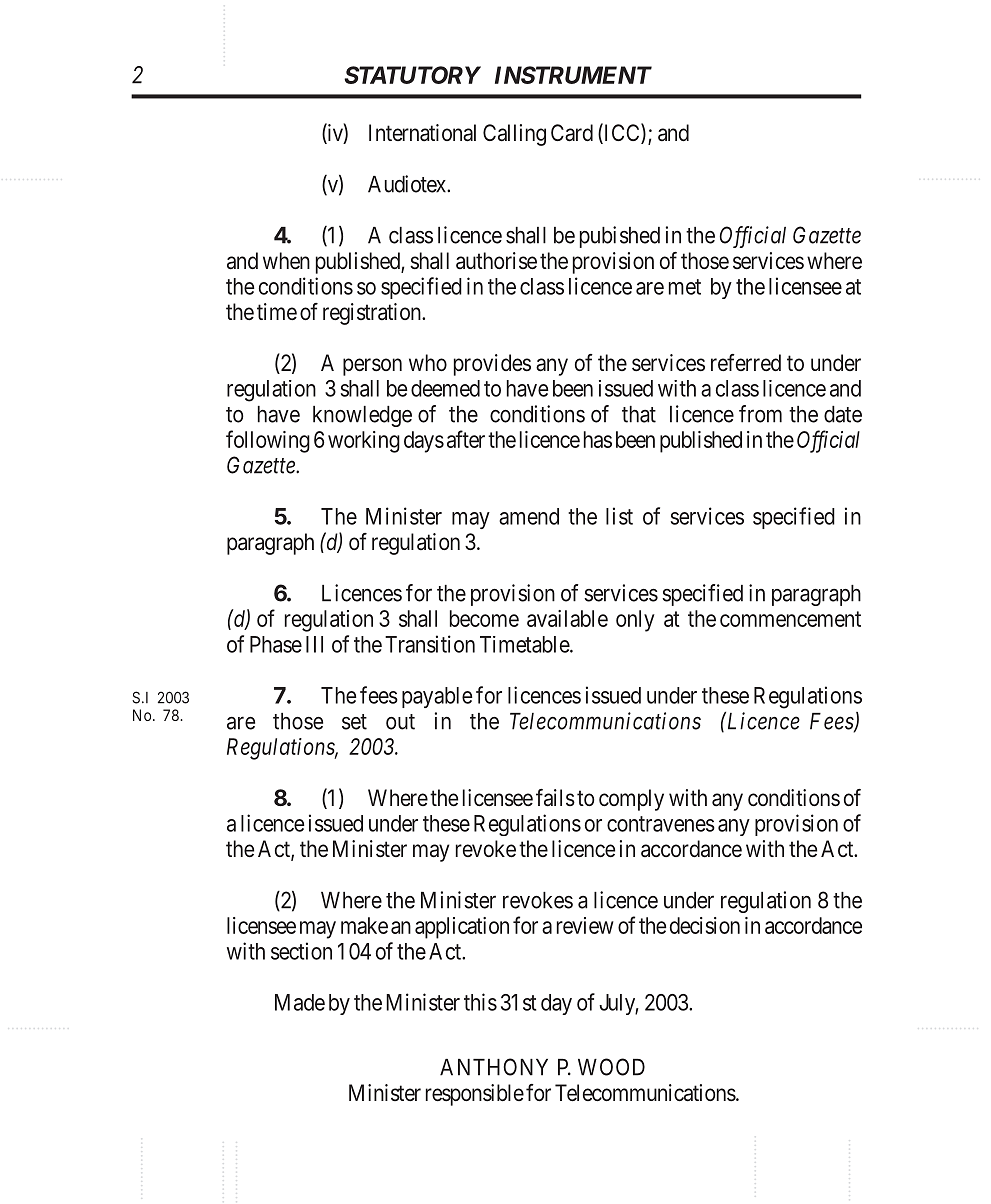 Image resolution: width=991 pixels, height=1204 pixels. Describe the element at coordinates (790, 619) in the image. I see `commencement` at that location.
